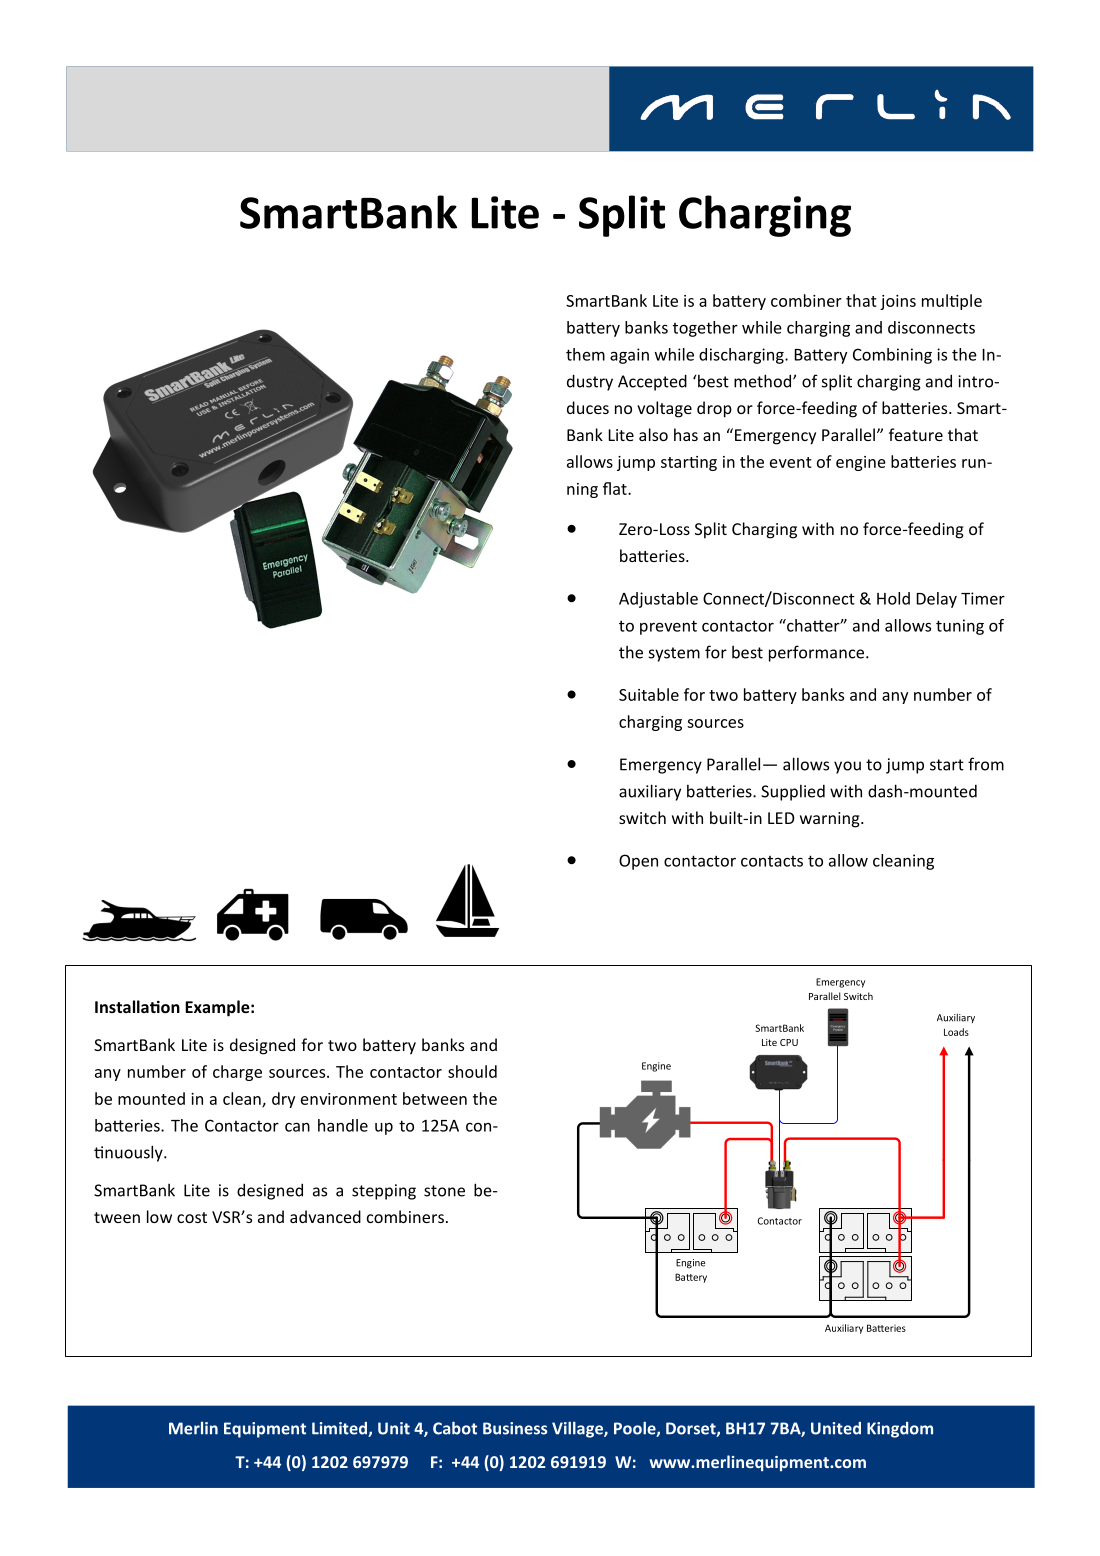 This screenshot has width=1100, height=1556. I want to click on system, so click(674, 654).
